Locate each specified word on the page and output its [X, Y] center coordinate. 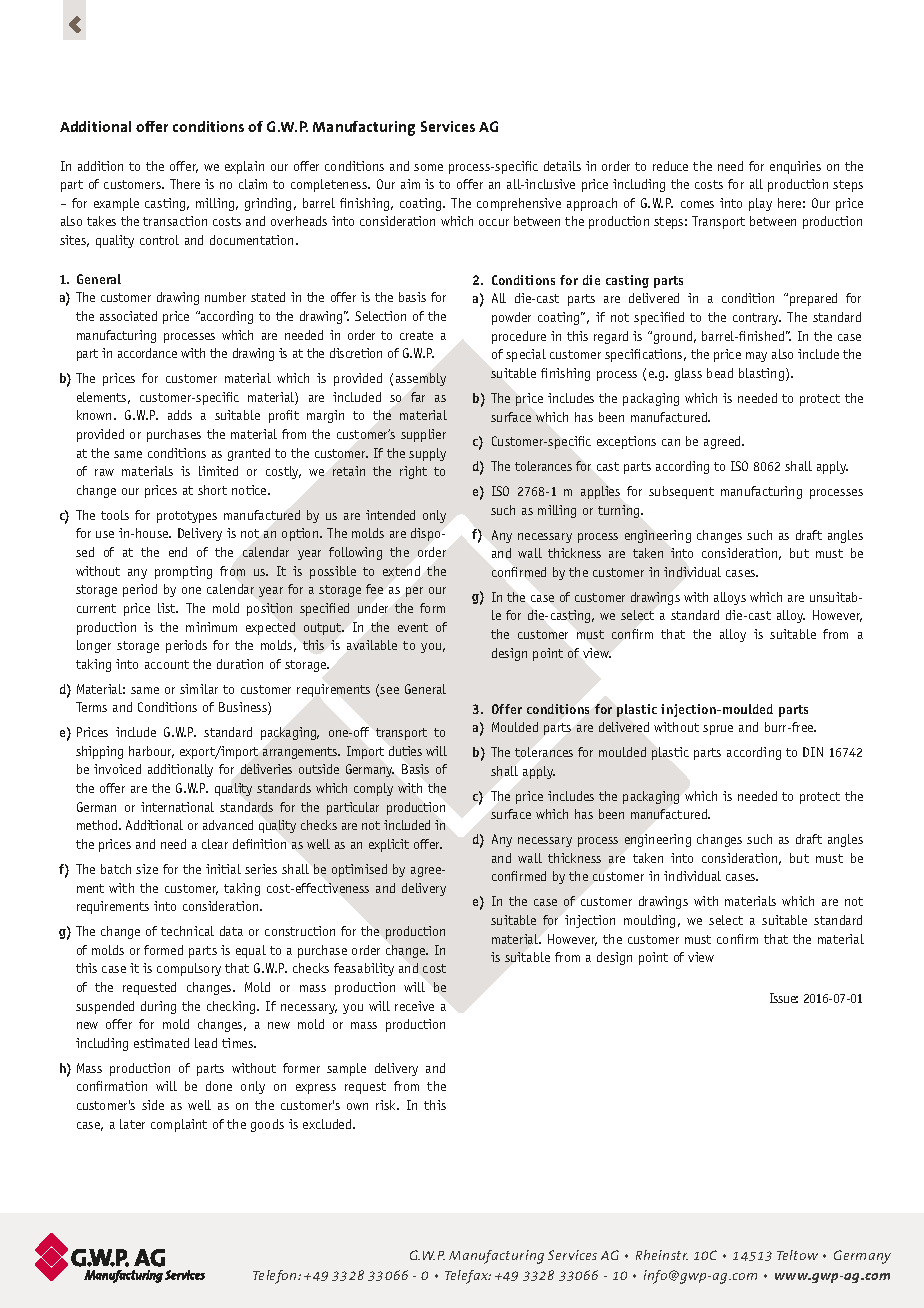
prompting [183, 572]
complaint [179, 1125]
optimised [359, 870]
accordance [147, 353]
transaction [175, 221]
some [428, 167]
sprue [718, 730]
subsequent [681, 492]
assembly [421, 379]
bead [720, 373]
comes [697, 204]
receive [414, 1006]
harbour [151, 752]
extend [401, 571]
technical [187, 931]
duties [405, 751]
